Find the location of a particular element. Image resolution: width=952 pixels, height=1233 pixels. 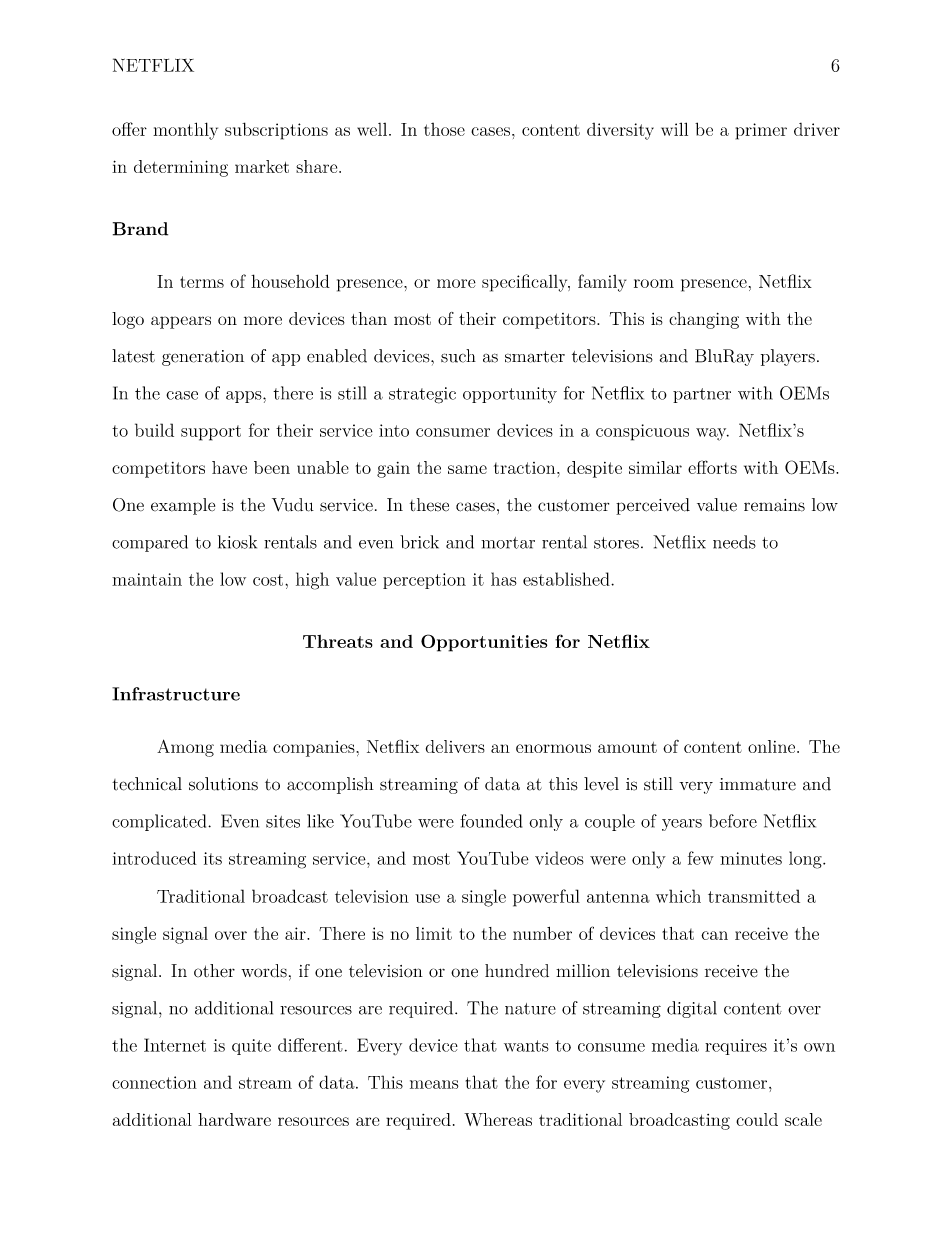

Opportunities is located at coordinates (484, 643).
